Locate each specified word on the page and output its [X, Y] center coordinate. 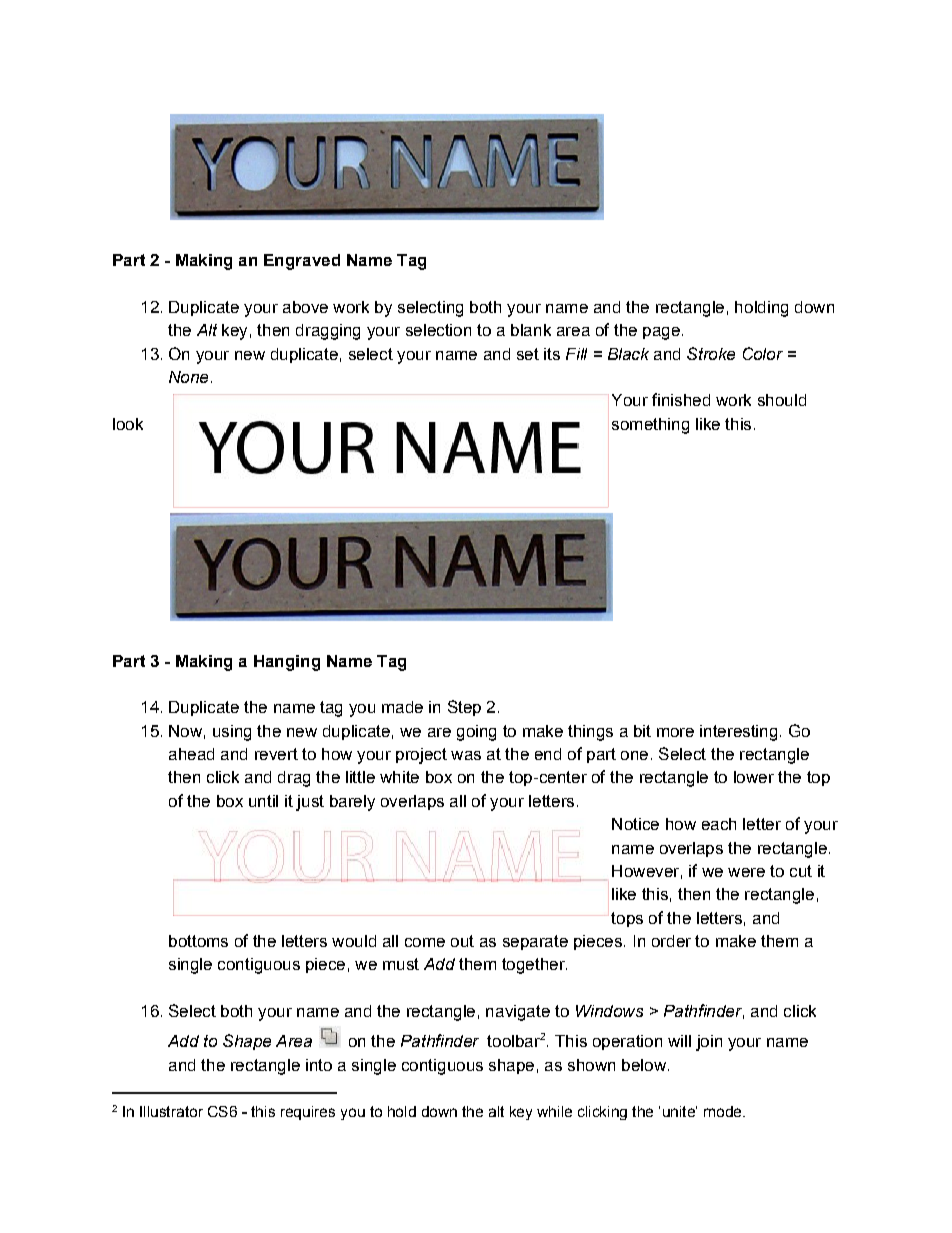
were [746, 872]
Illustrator [171, 1111]
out [462, 941]
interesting [738, 733]
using [232, 733]
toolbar [513, 1041]
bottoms [198, 941]
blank [531, 330]
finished [681, 399]
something [650, 426]
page [661, 333]
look [128, 424]
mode [724, 1111]
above [305, 307]
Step [464, 708]
